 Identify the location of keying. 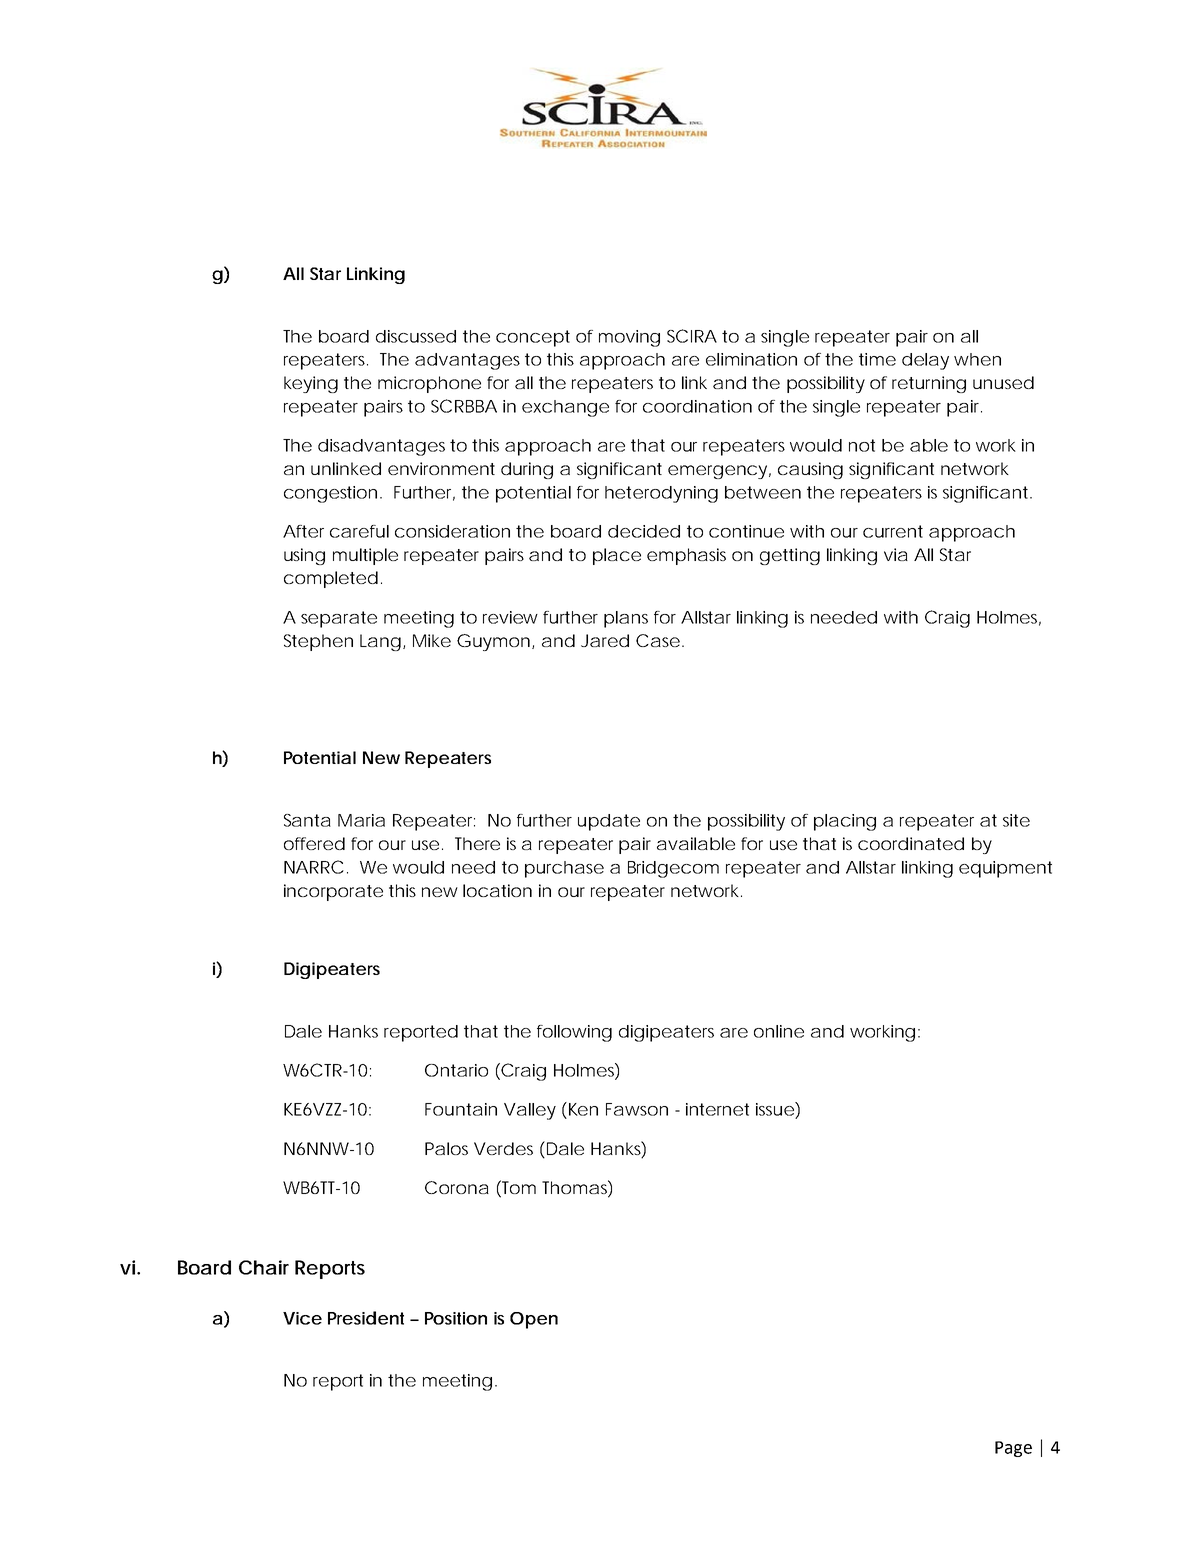
(311, 384).
